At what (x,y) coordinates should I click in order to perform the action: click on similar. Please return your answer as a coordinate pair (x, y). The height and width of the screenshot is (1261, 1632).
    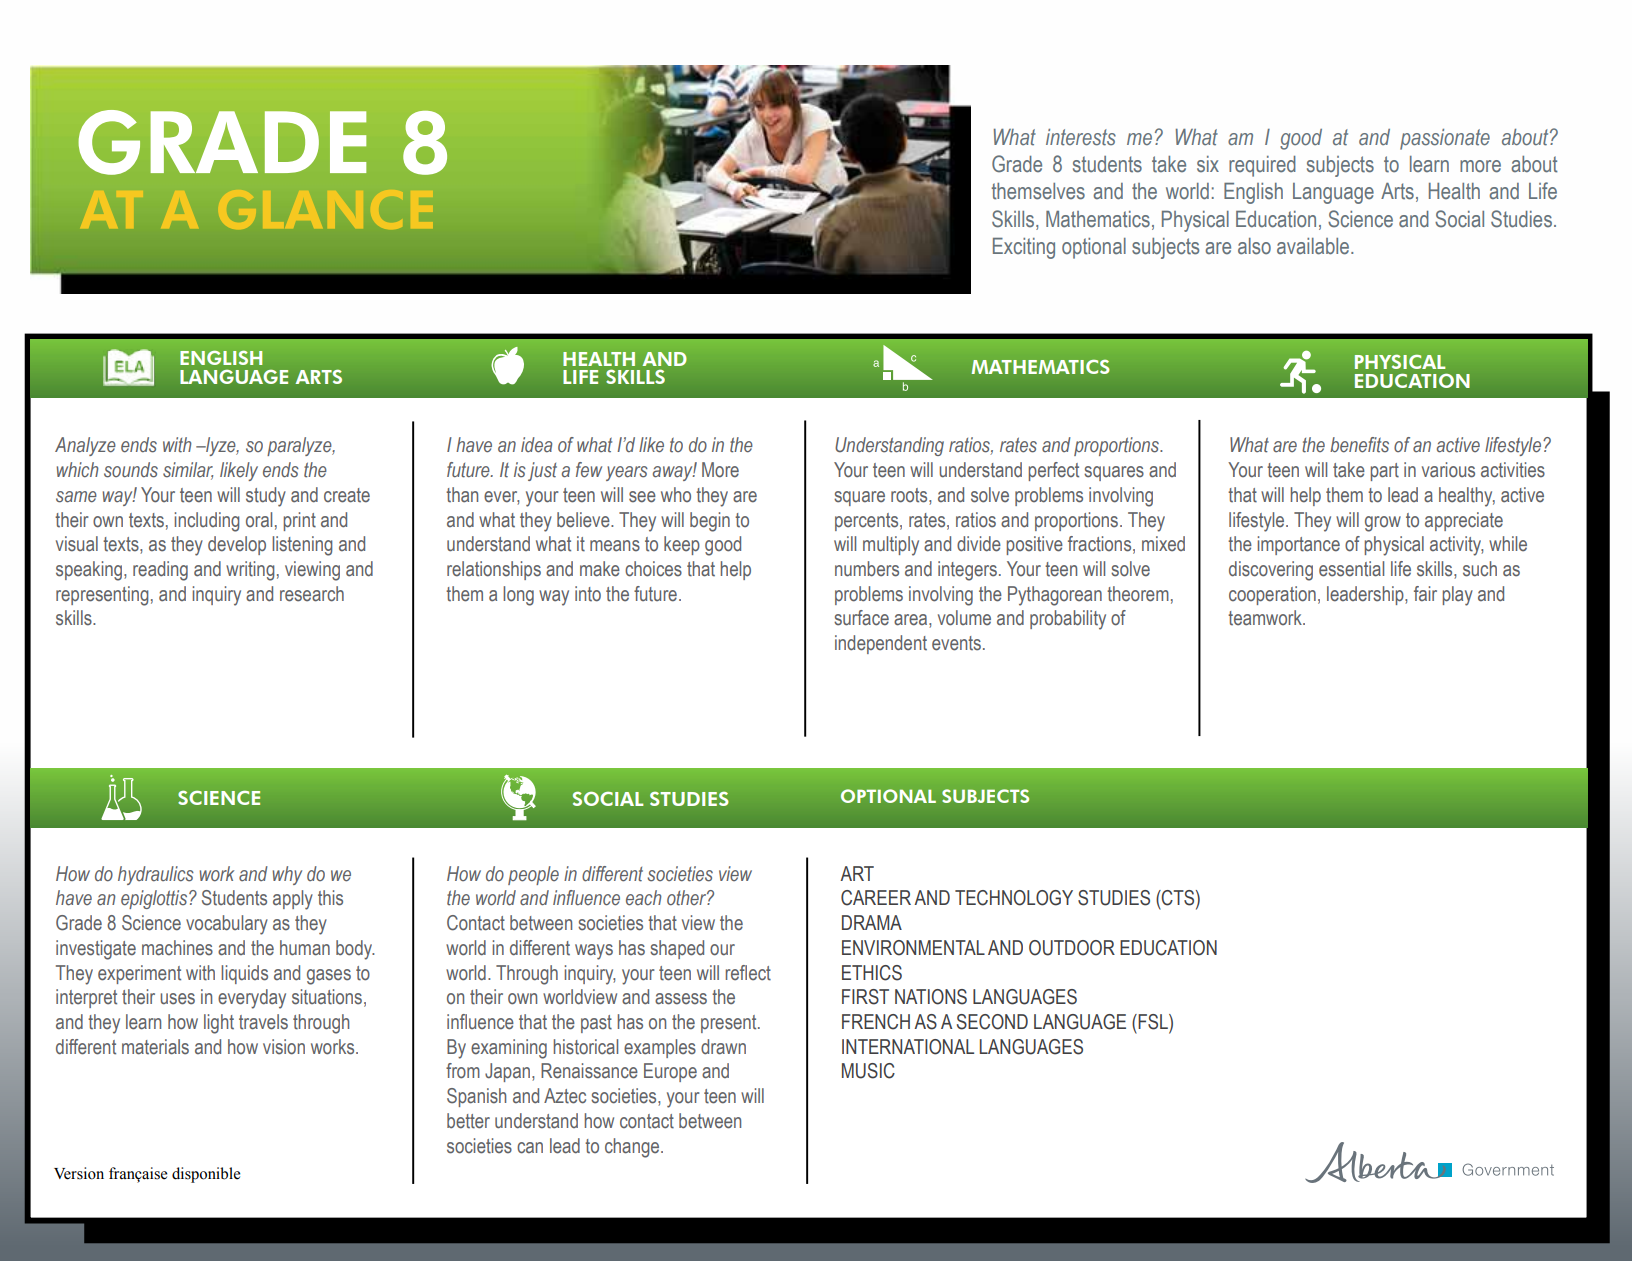
    Looking at the image, I should click on (188, 471).
